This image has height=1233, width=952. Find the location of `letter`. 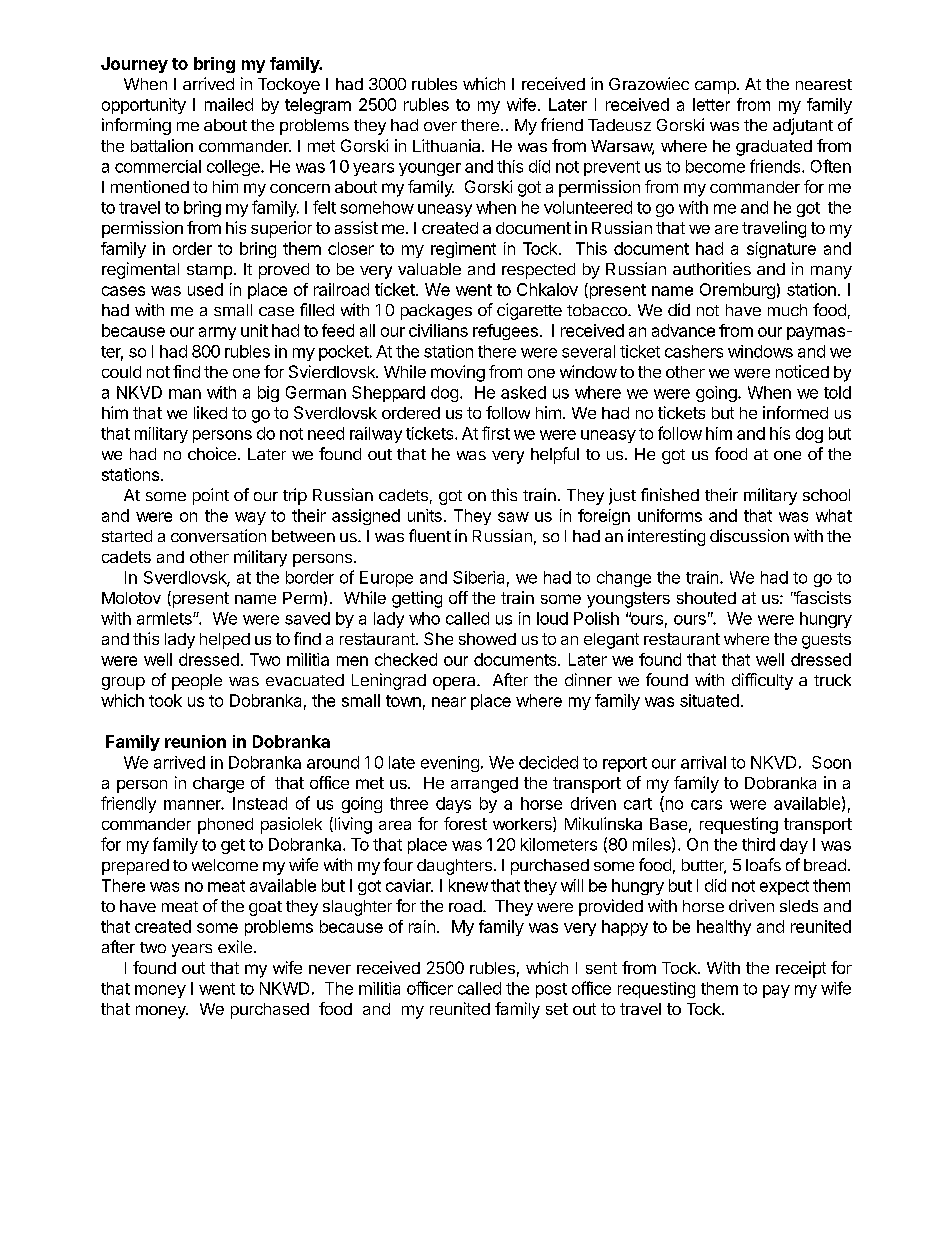

letter is located at coordinates (711, 104).
